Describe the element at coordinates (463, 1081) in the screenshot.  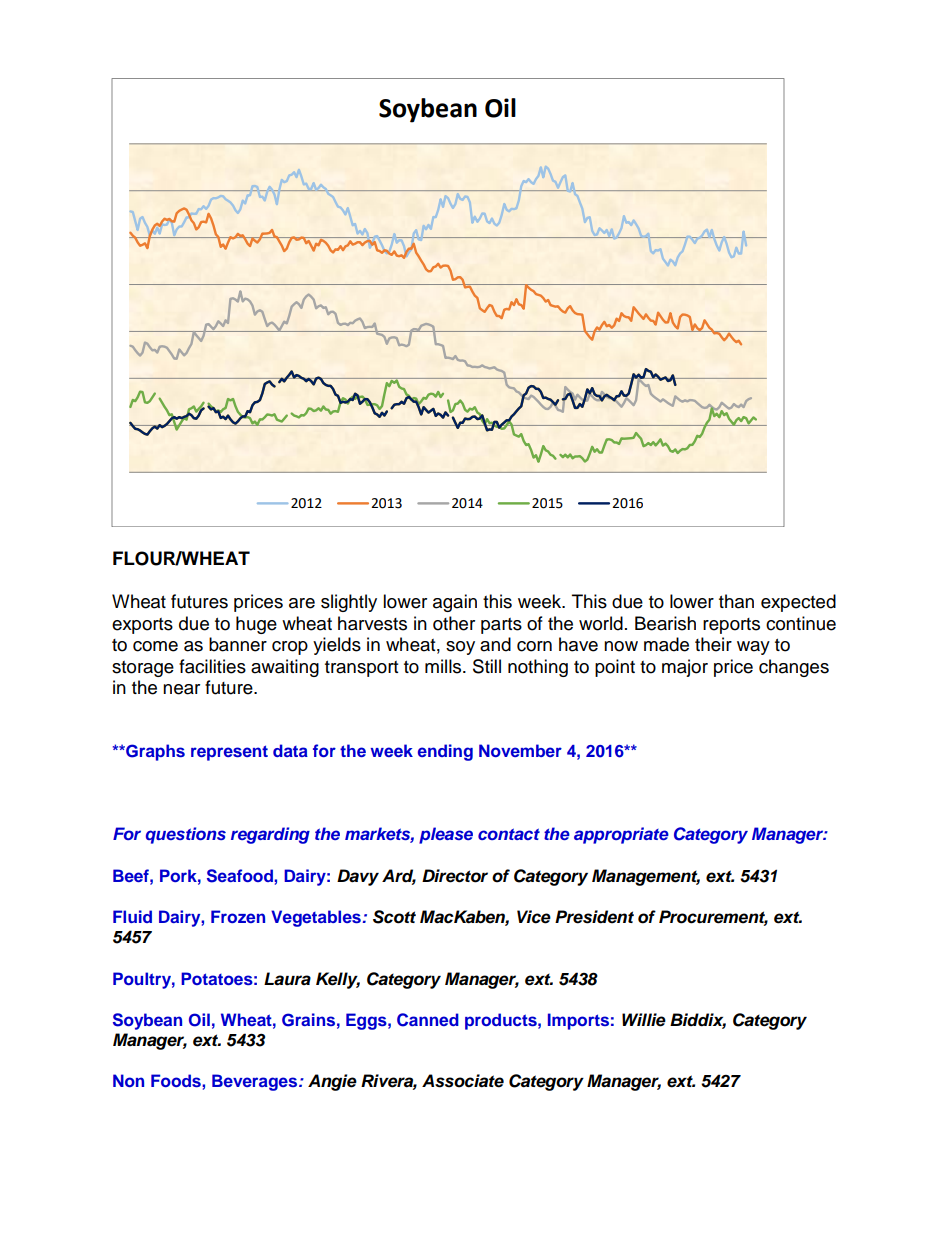
I see `Associate` at that location.
